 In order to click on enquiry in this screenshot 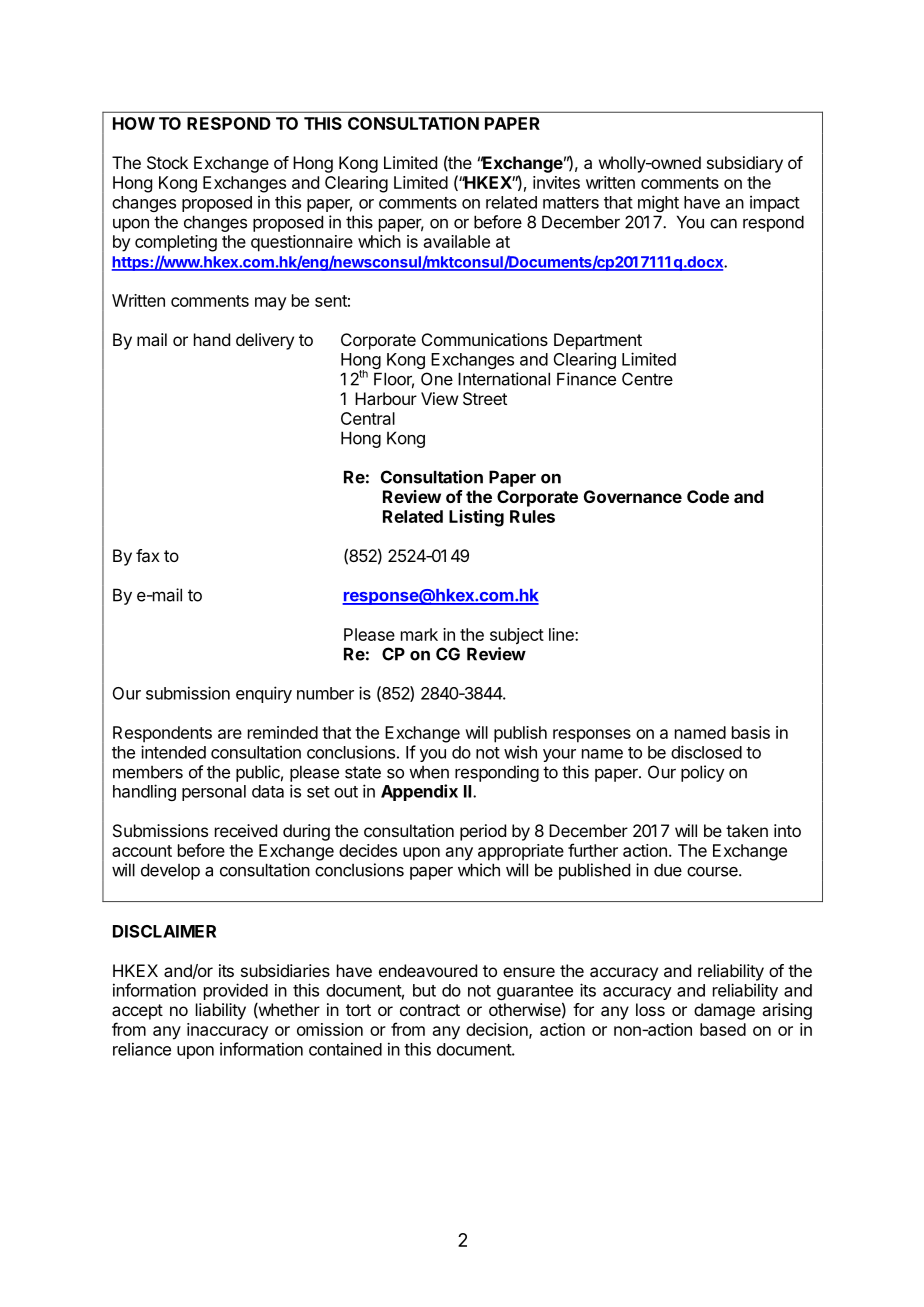, I will do `click(264, 694)`.
